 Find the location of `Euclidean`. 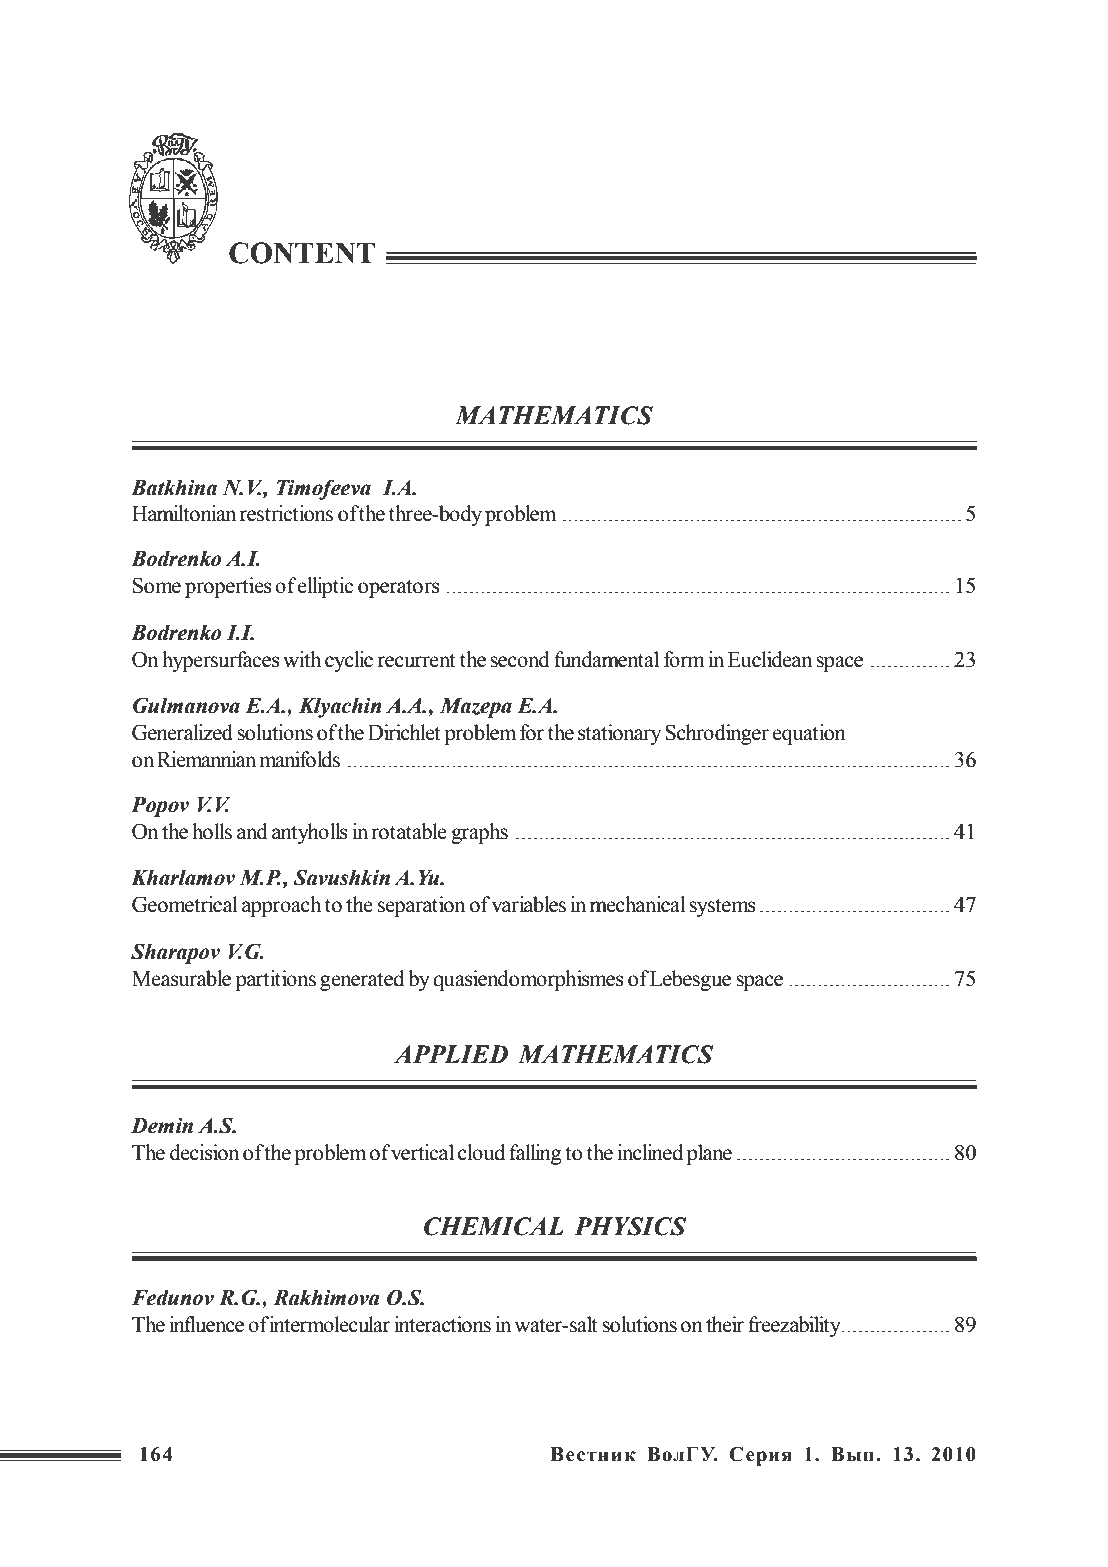

Euclidean is located at coordinates (770, 659).
